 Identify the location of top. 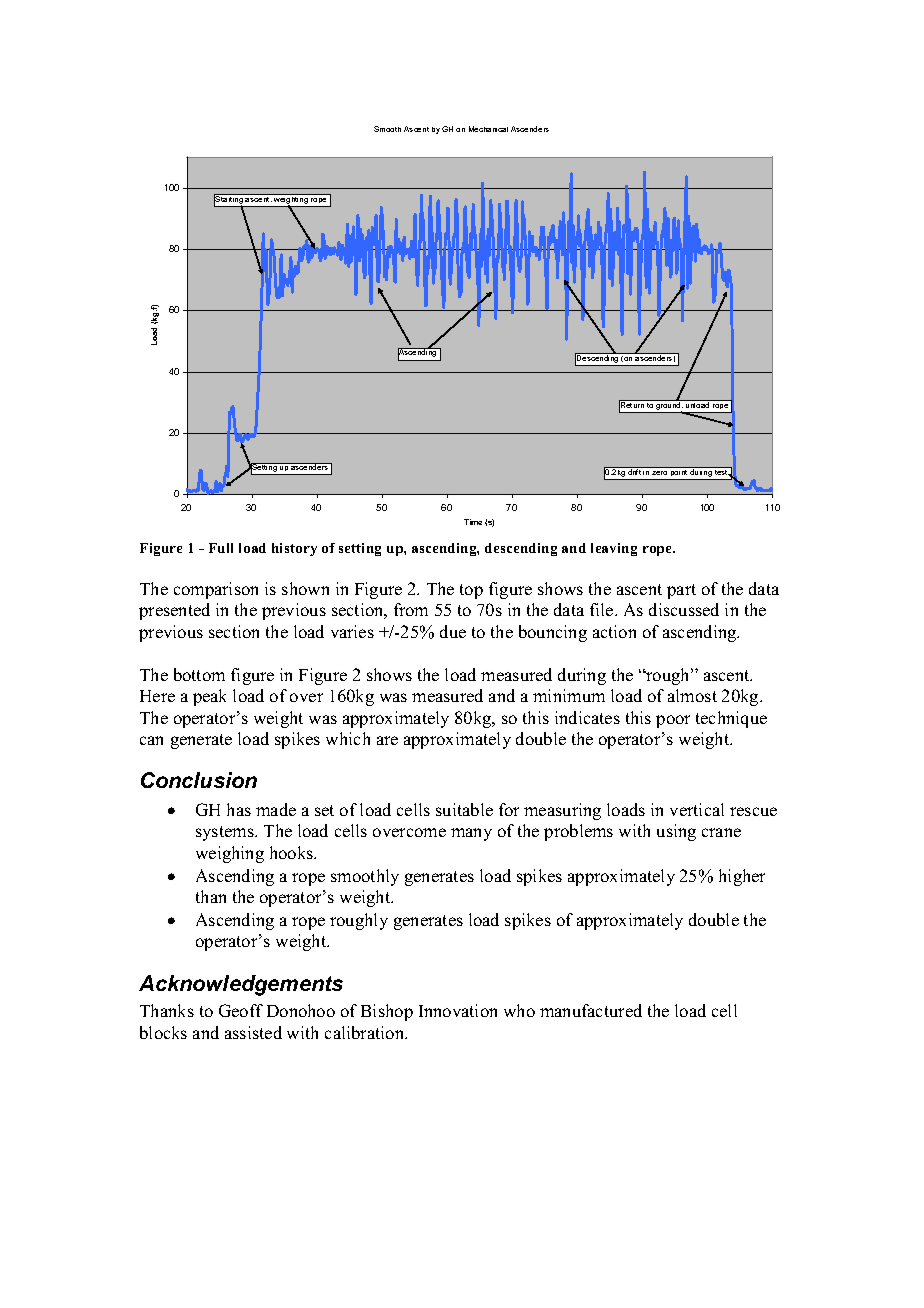
(471, 591).
